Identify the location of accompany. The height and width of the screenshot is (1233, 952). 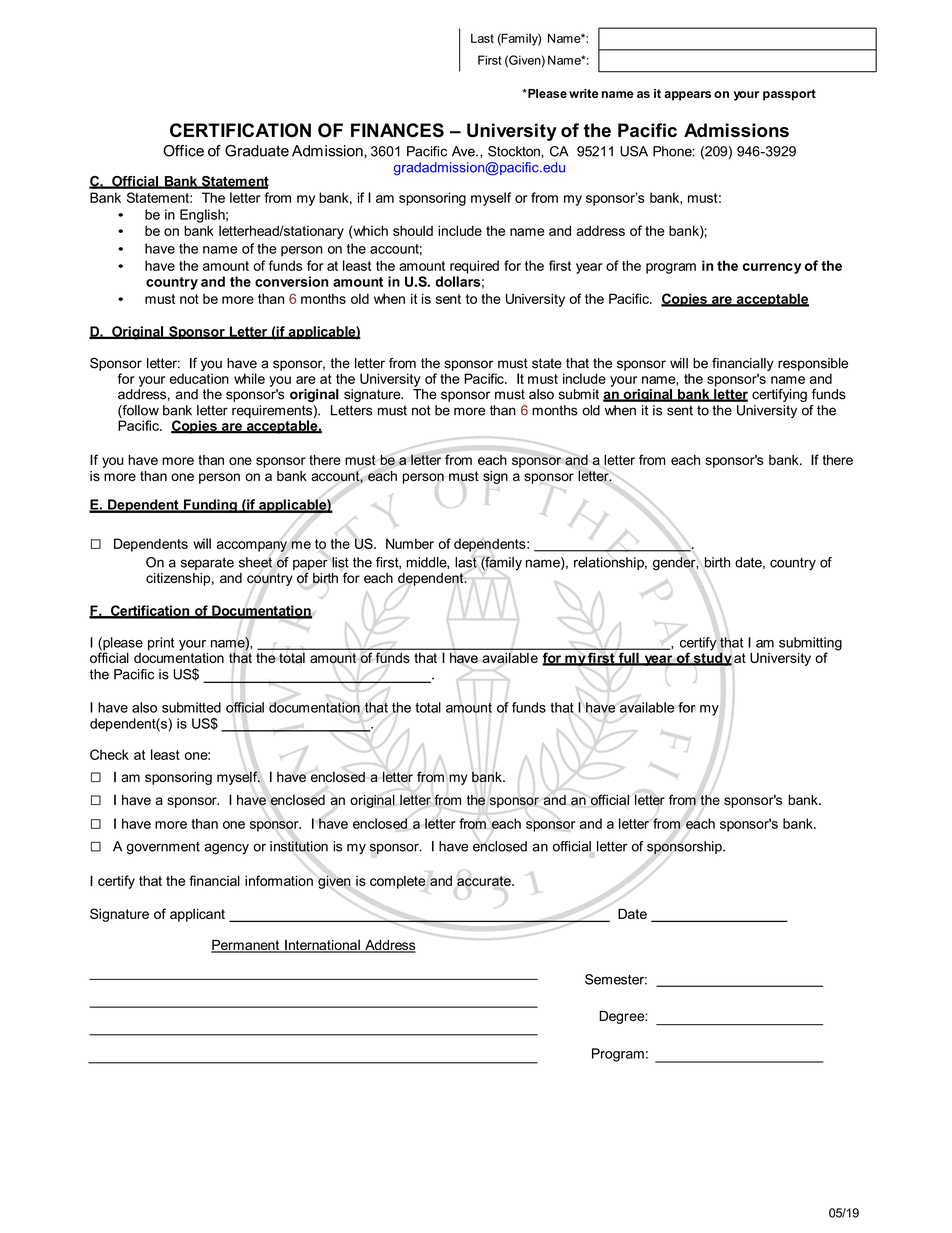
(252, 546).
